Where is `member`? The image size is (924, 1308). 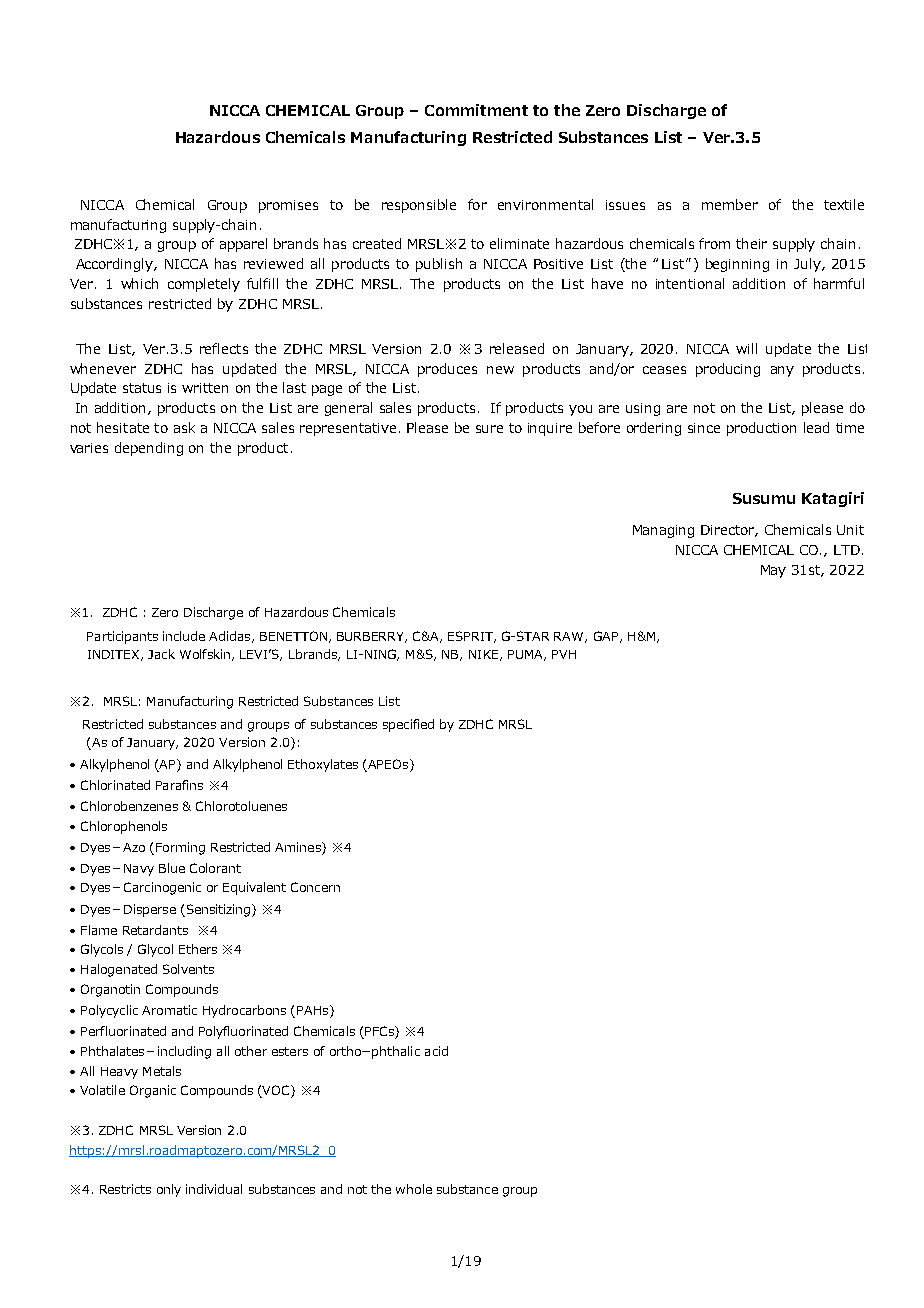 member is located at coordinates (730, 204).
